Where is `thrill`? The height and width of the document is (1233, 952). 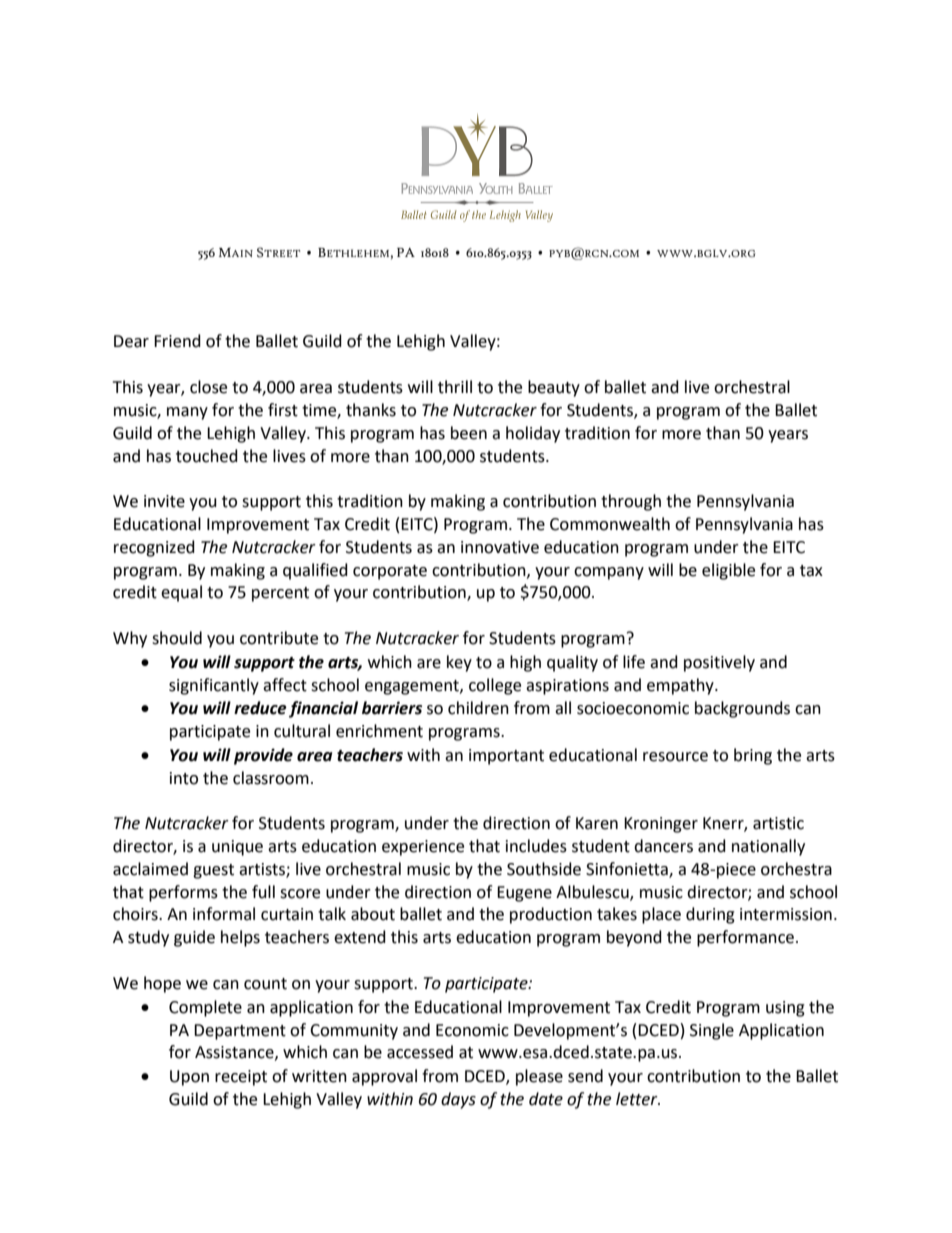 thrill is located at coordinates (455, 387).
